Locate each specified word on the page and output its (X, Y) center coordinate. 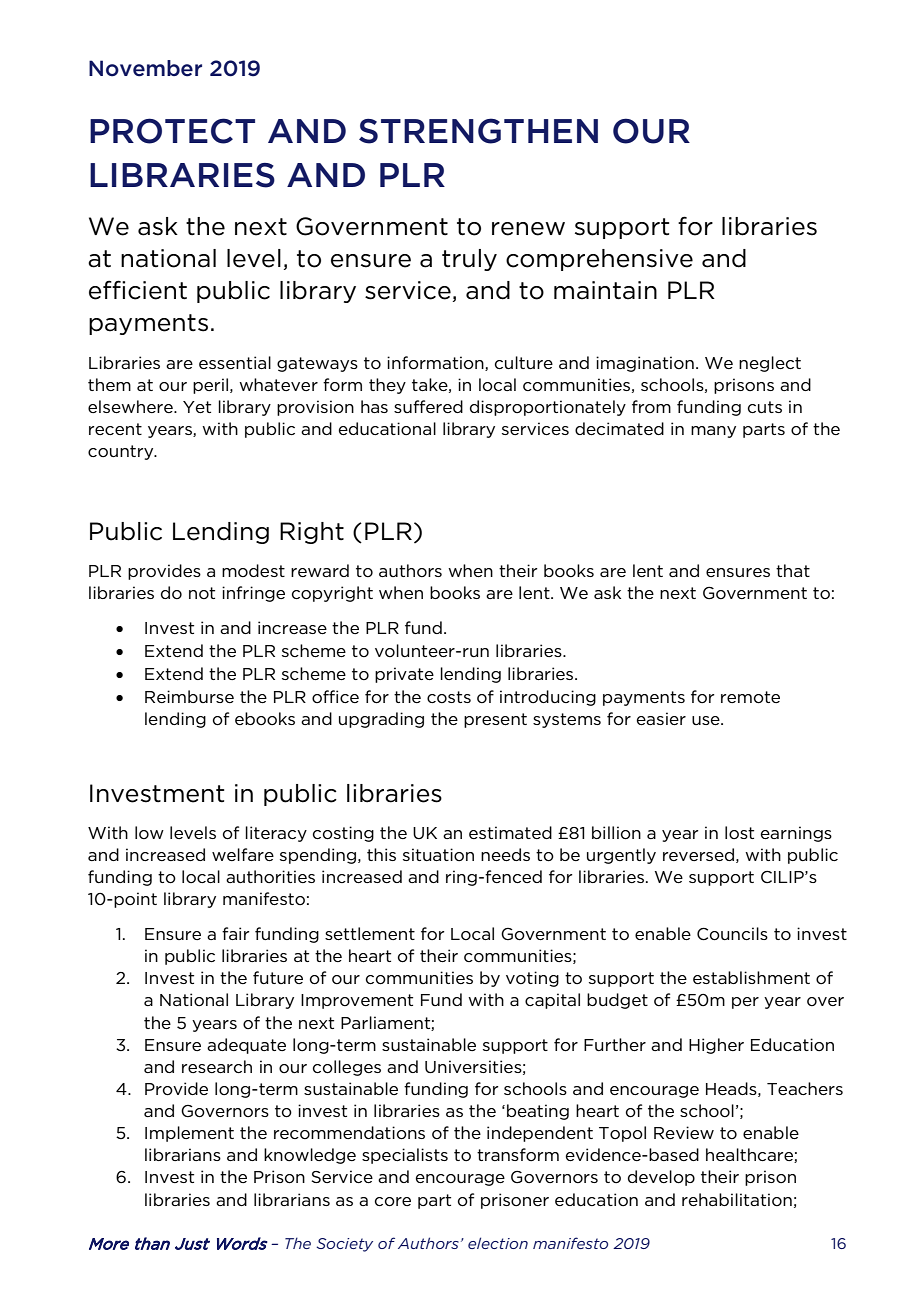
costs (449, 697)
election (498, 1243)
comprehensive (599, 260)
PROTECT (172, 131)
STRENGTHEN (478, 131)
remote (750, 697)
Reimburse (189, 696)
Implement (189, 1134)
